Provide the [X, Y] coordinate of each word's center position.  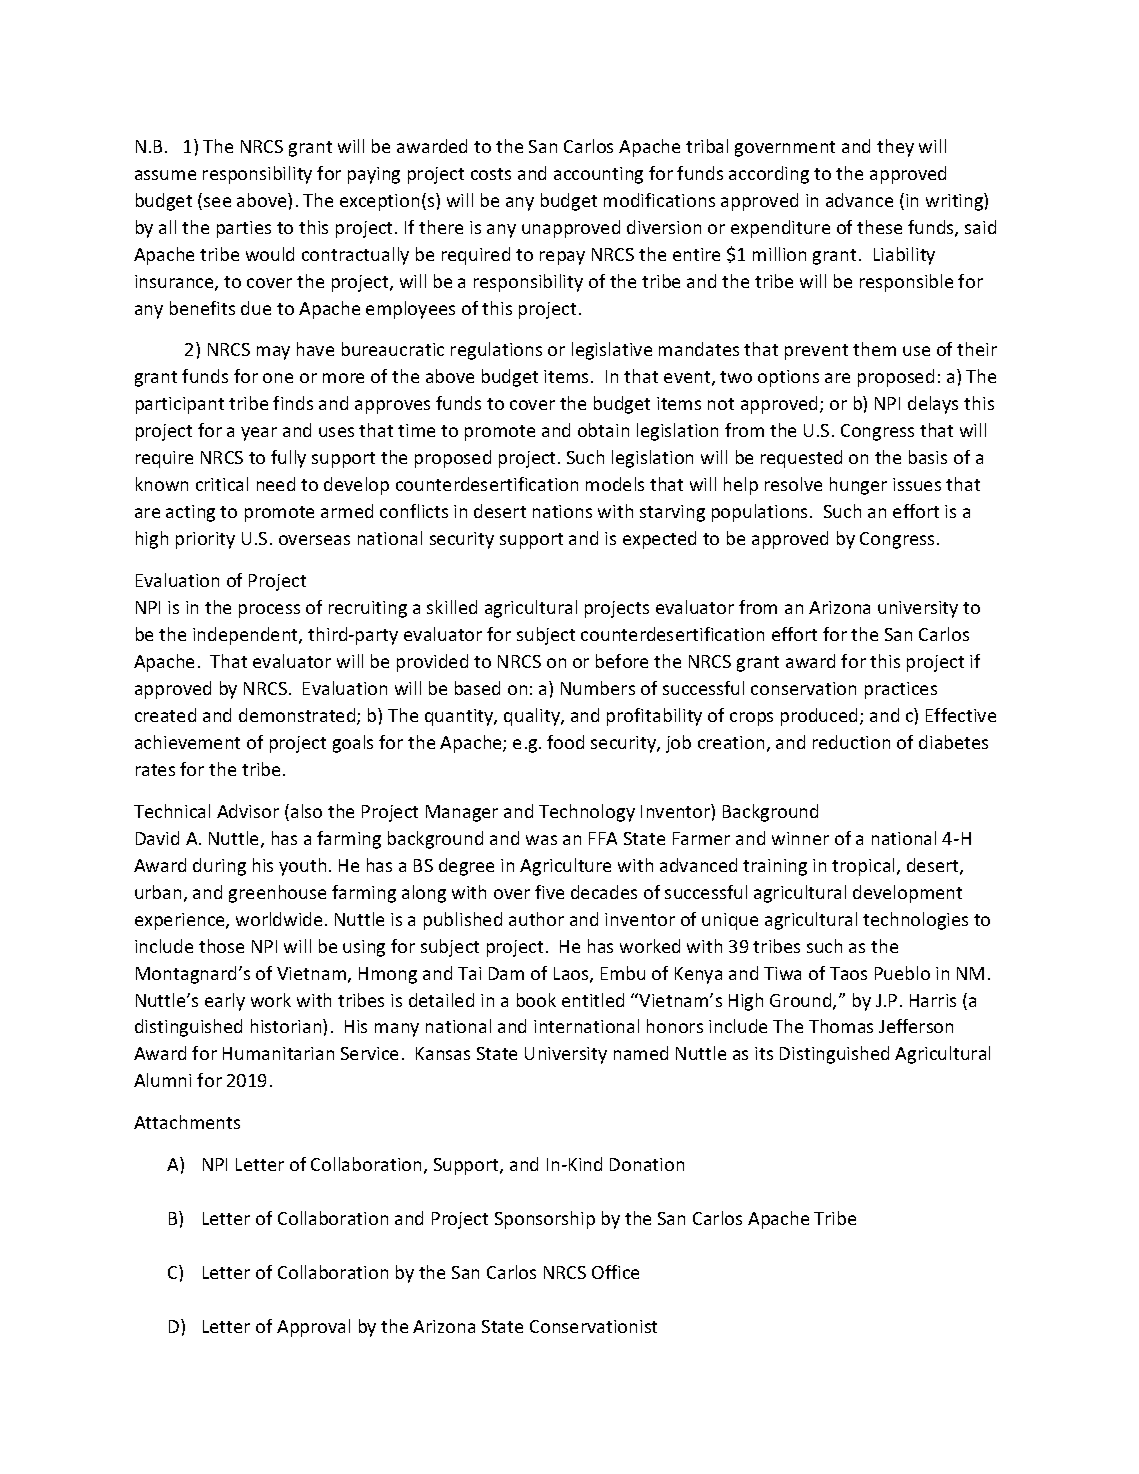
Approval [313, 1328]
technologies [915, 921]
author [536, 919]
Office [615, 1272]
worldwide [279, 919]
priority [205, 540]
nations [562, 511]
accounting [598, 175]
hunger [858, 486]
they [895, 148]
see [217, 202]
